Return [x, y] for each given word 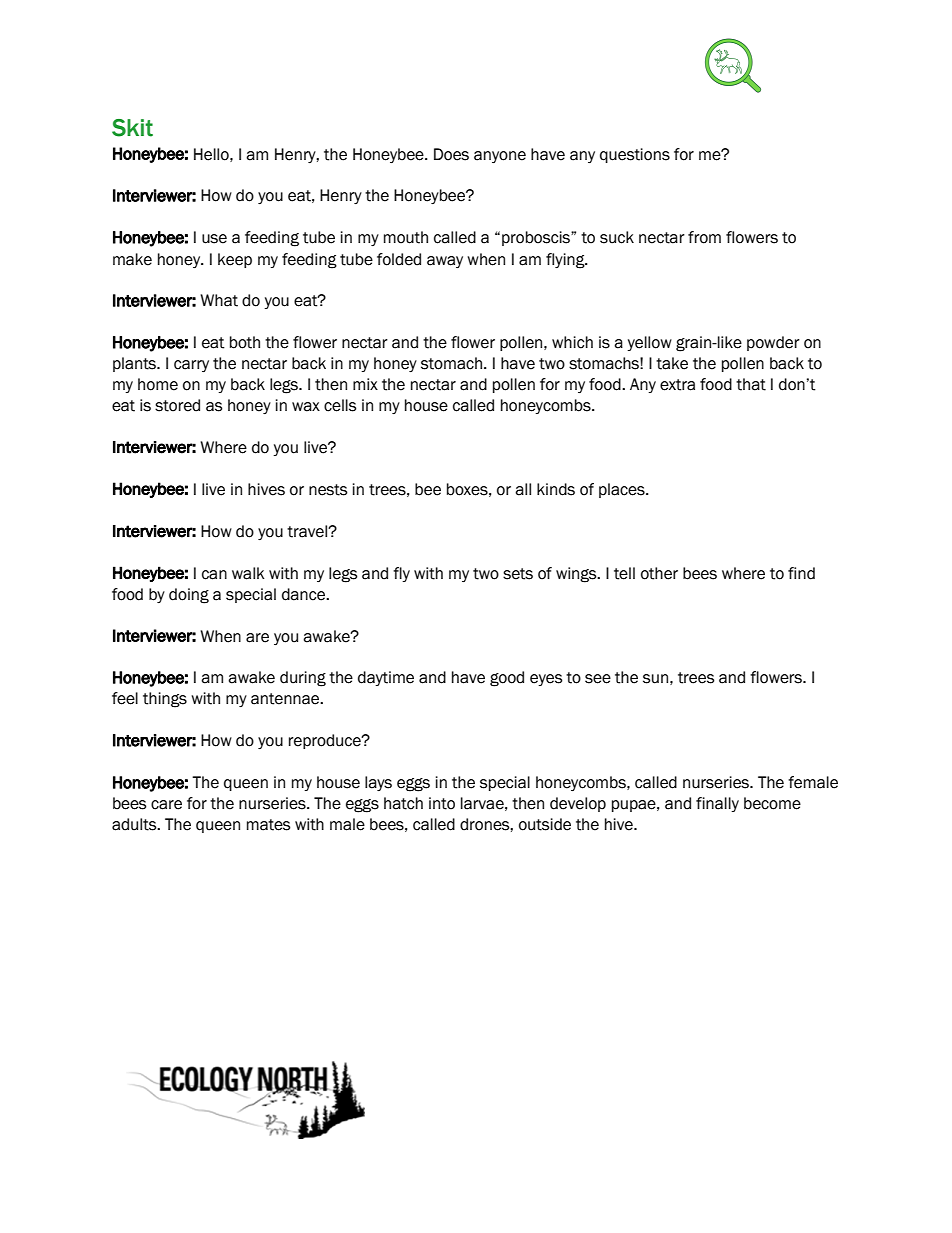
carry [191, 366]
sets [518, 574]
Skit [132, 128]
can [214, 575]
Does [451, 154]
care [166, 805]
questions [635, 155]
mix [365, 384]
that [751, 384]
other [659, 573]
